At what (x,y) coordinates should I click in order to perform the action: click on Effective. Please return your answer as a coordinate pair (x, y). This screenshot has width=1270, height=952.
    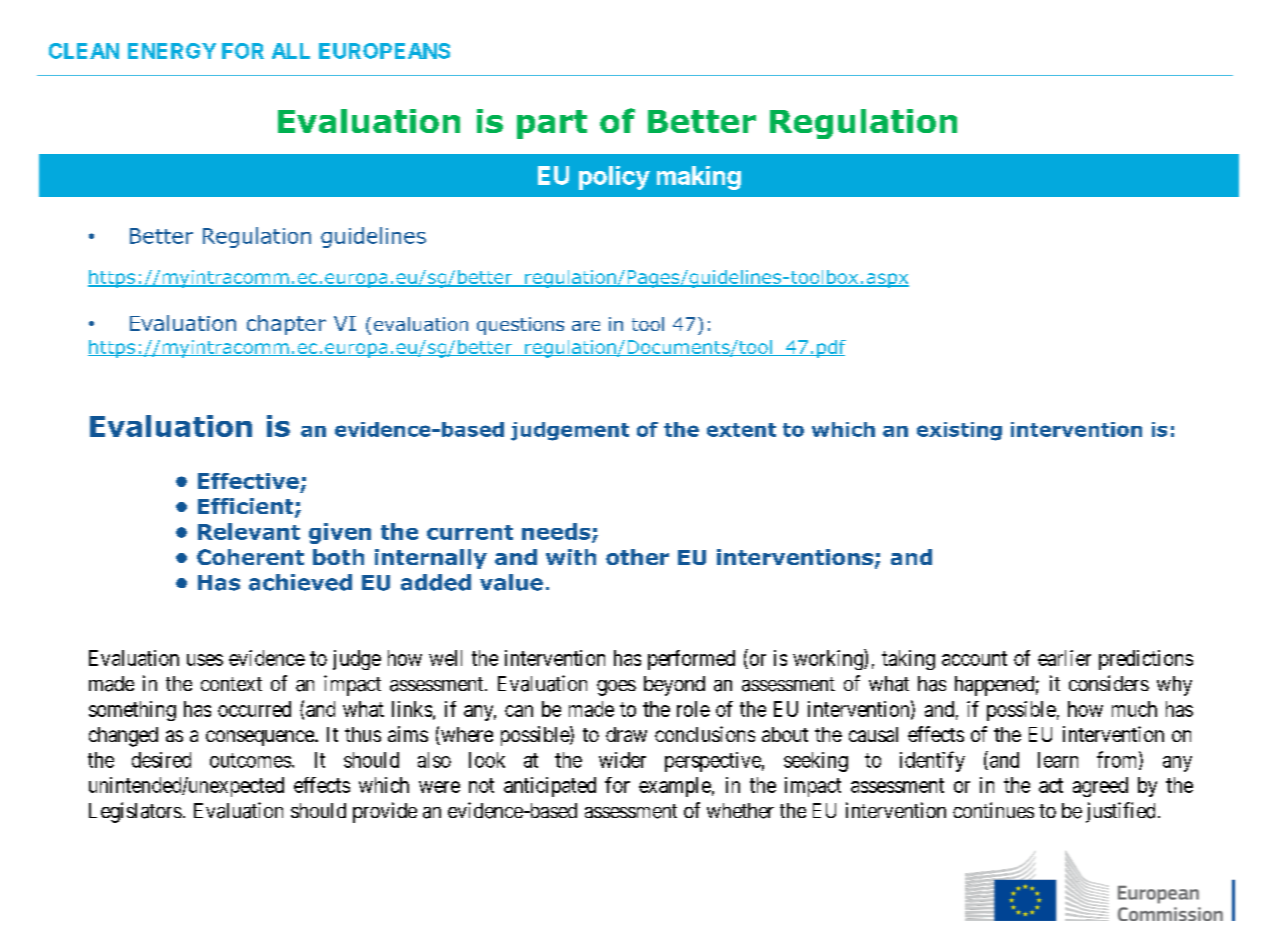
    Looking at the image, I should click on (248, 481).
